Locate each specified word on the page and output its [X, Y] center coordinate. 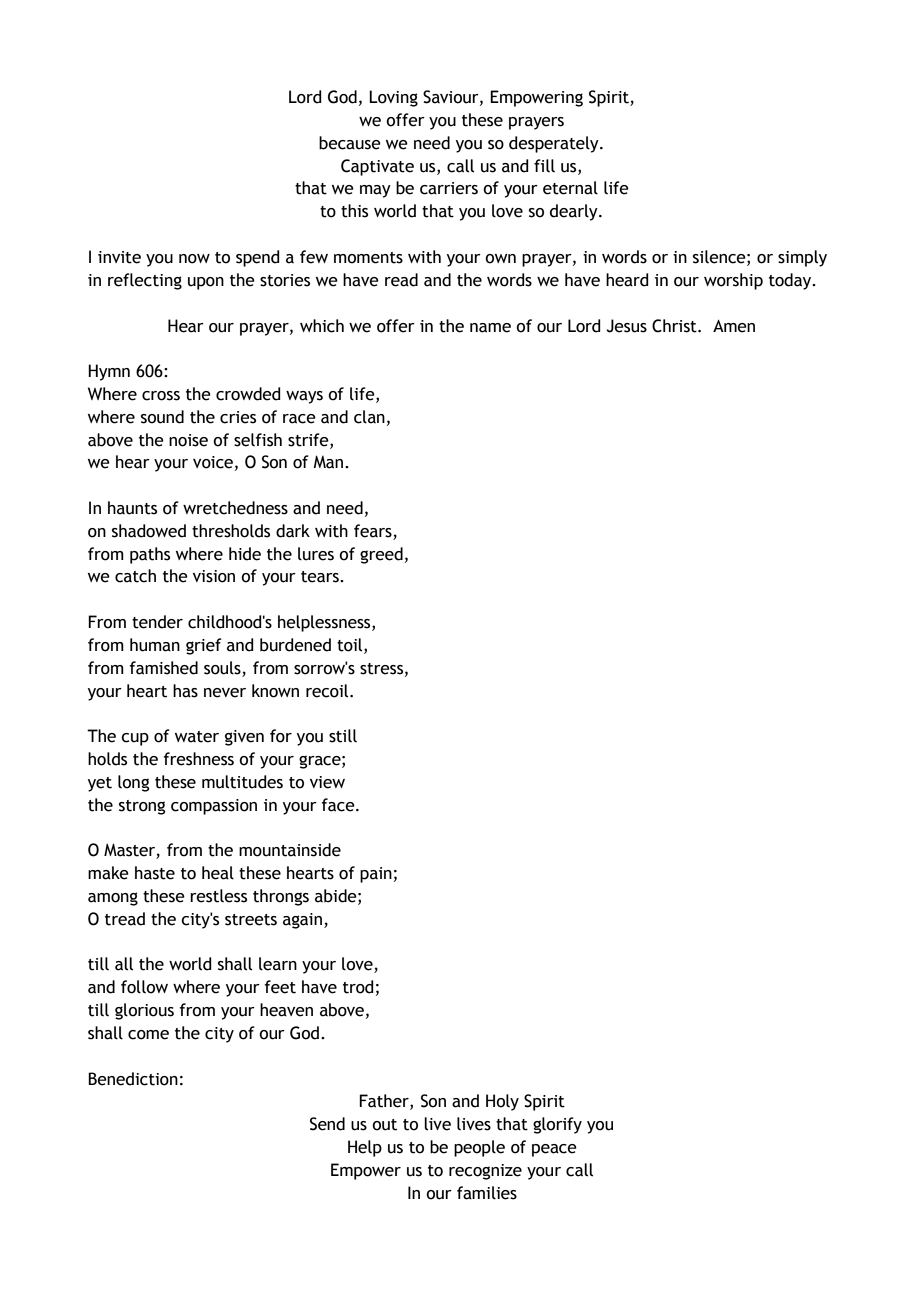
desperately [555, 144]
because [350, 143]
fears [373, 531]
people [479, 1148]
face [339, 805]
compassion [214, 807]
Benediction [133, 1079]
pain [376, 875]
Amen [734, 326]
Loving [393, 98]
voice [213, 462]
